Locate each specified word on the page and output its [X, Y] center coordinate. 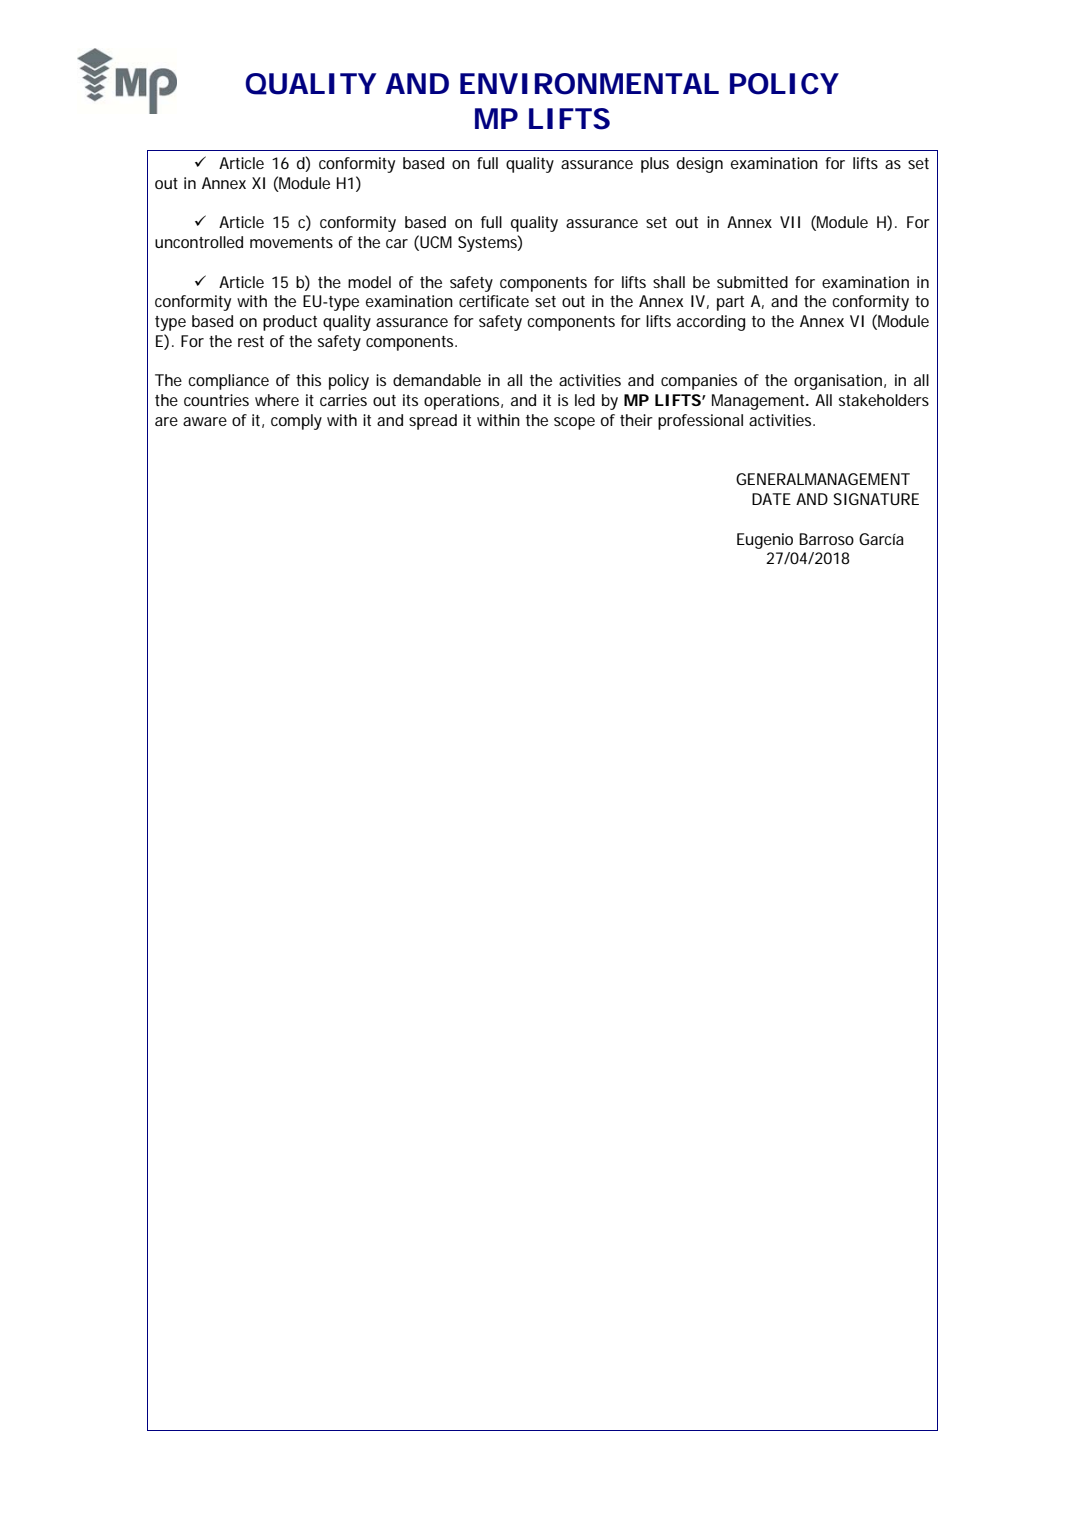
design [700, 165]
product [290, 323]
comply [296, 422]
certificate [494, 301]
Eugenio [765, 541]
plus [655, 165]
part [730, 303]
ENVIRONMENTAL [589, 84]
